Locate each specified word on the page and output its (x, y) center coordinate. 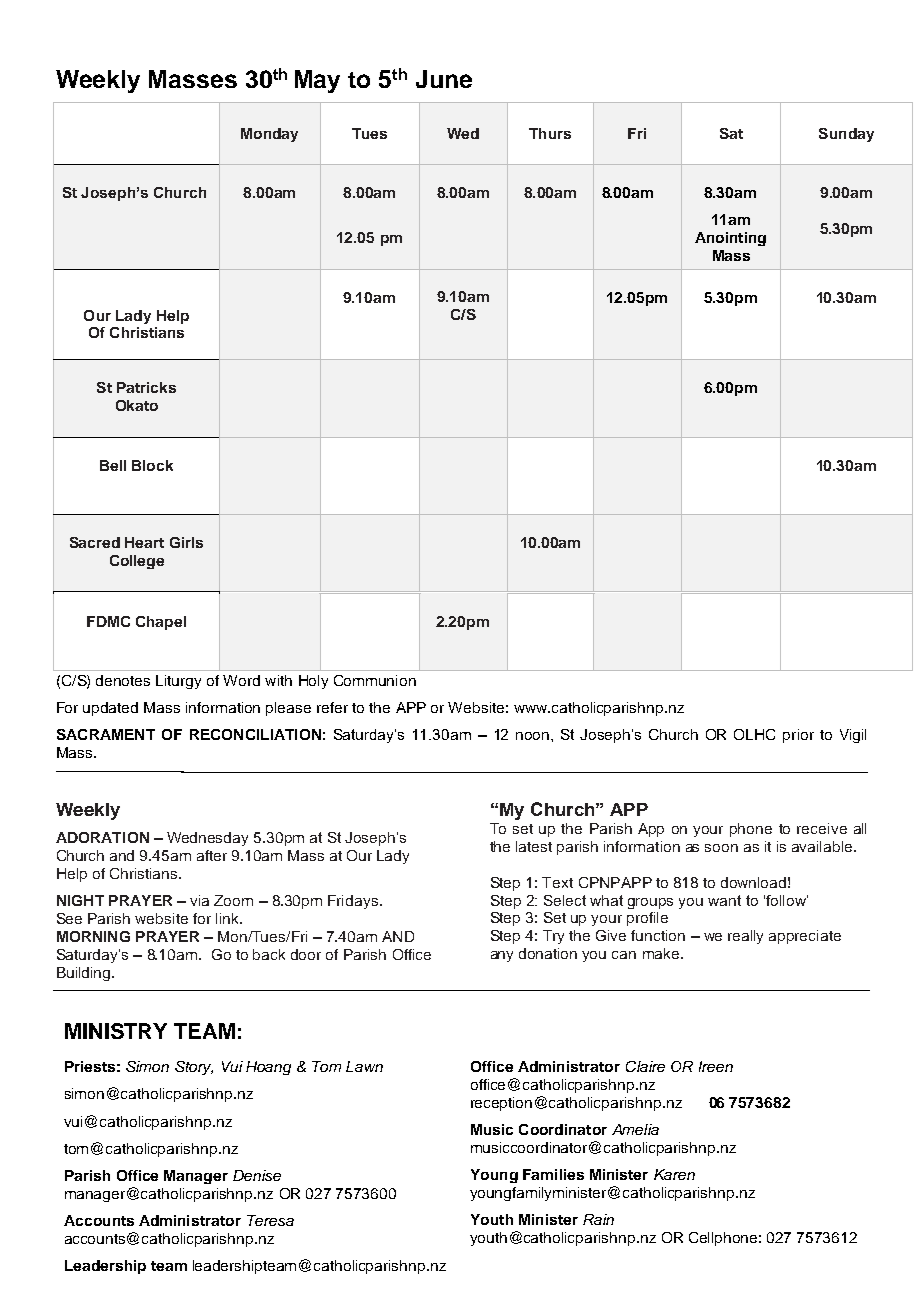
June (444, 79)
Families (553, 1174)
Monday (269, 135)
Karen (674, 1174)
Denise (257, 1175)
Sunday (846, 135)
